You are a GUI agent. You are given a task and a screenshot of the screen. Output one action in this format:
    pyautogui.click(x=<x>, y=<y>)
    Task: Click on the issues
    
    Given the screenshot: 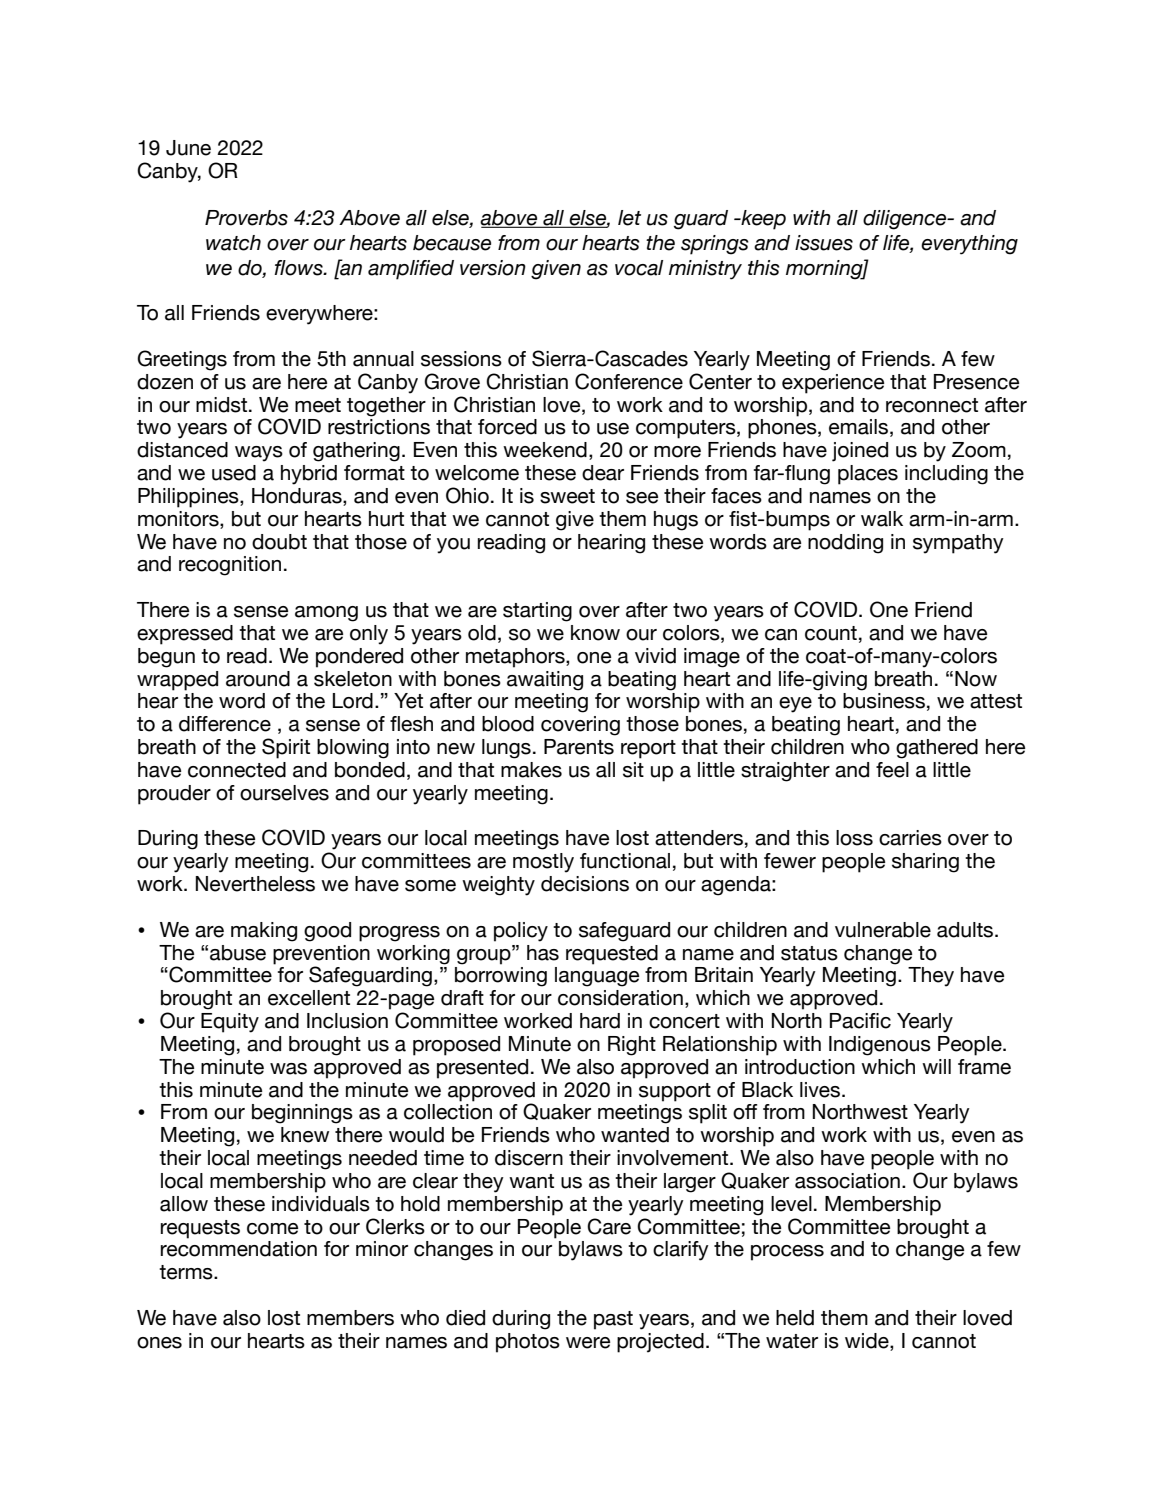 What is the action you would take?
    pyautogui.click(x=824, y=243)
